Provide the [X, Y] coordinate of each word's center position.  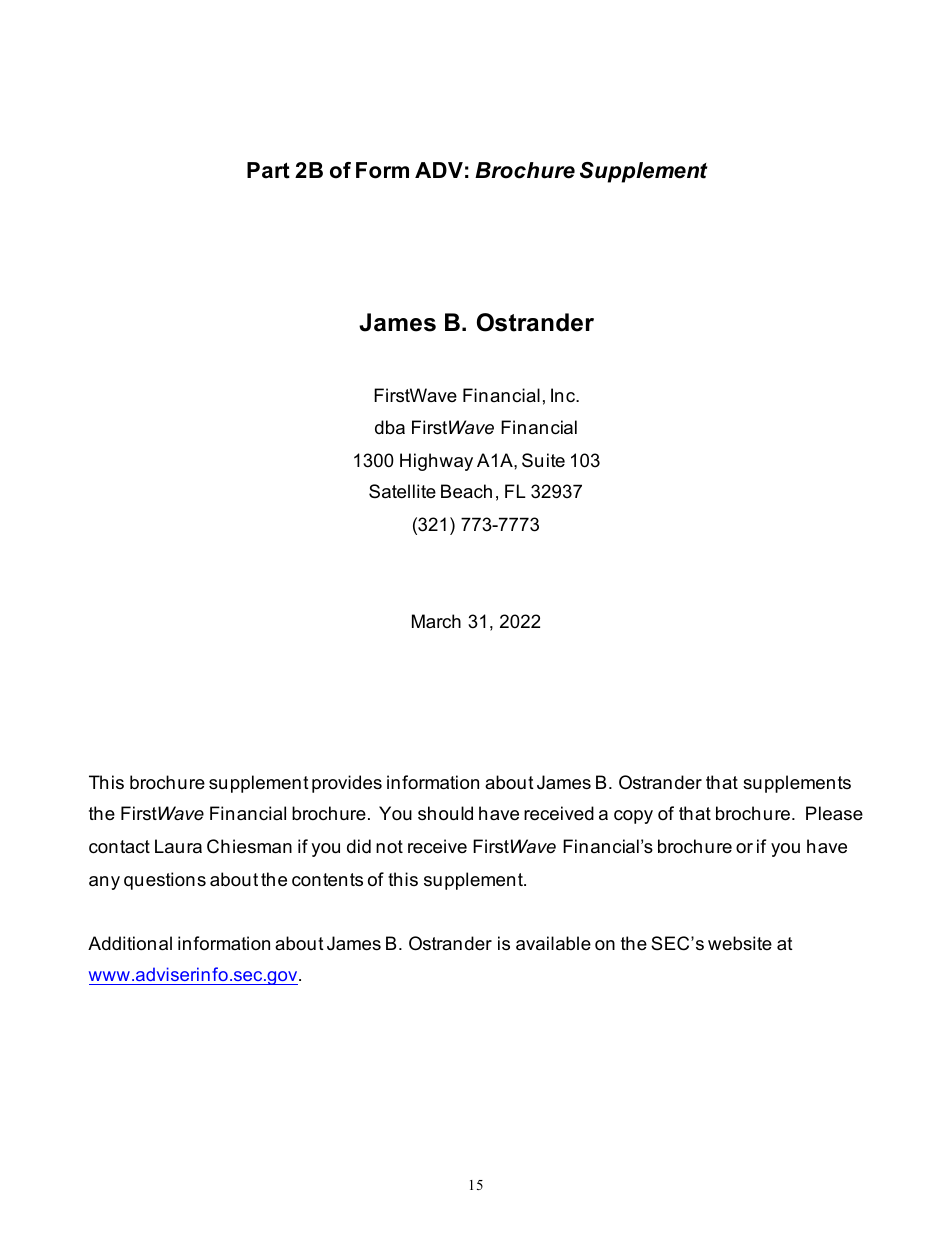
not [389, 846]
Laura [178, 846]
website [740, 943]
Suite [543, 460]
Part [268, 170]
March [436, 621]
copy [633, 817]
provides [347, 784]
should [445, 813]
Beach [466, 491]
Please [834, 813]
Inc [564, 395]
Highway [436, 462]
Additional [130, 943]
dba [390, 427]
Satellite [402, 491]
